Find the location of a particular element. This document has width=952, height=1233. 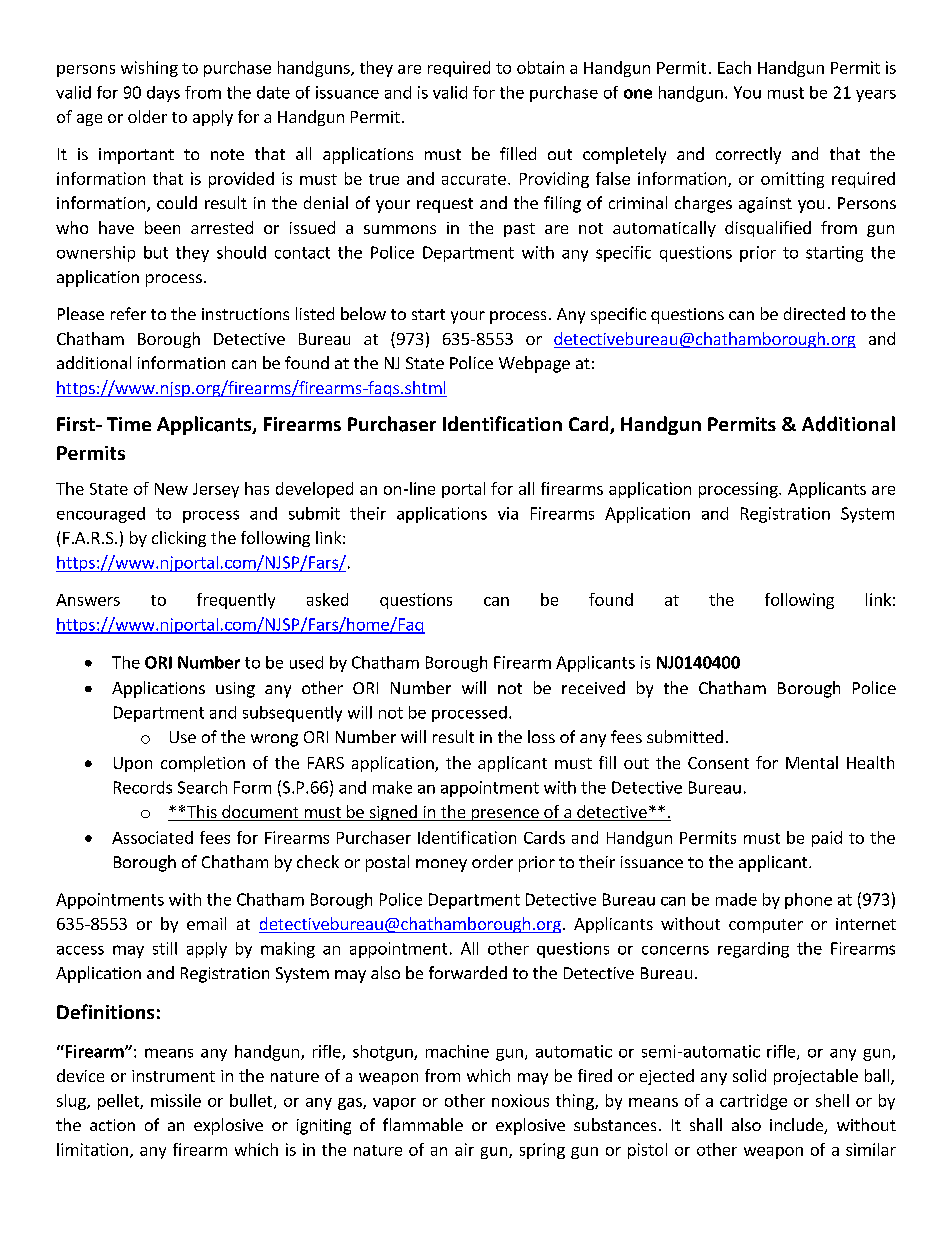

directed is located at coordinates (814, 313).
